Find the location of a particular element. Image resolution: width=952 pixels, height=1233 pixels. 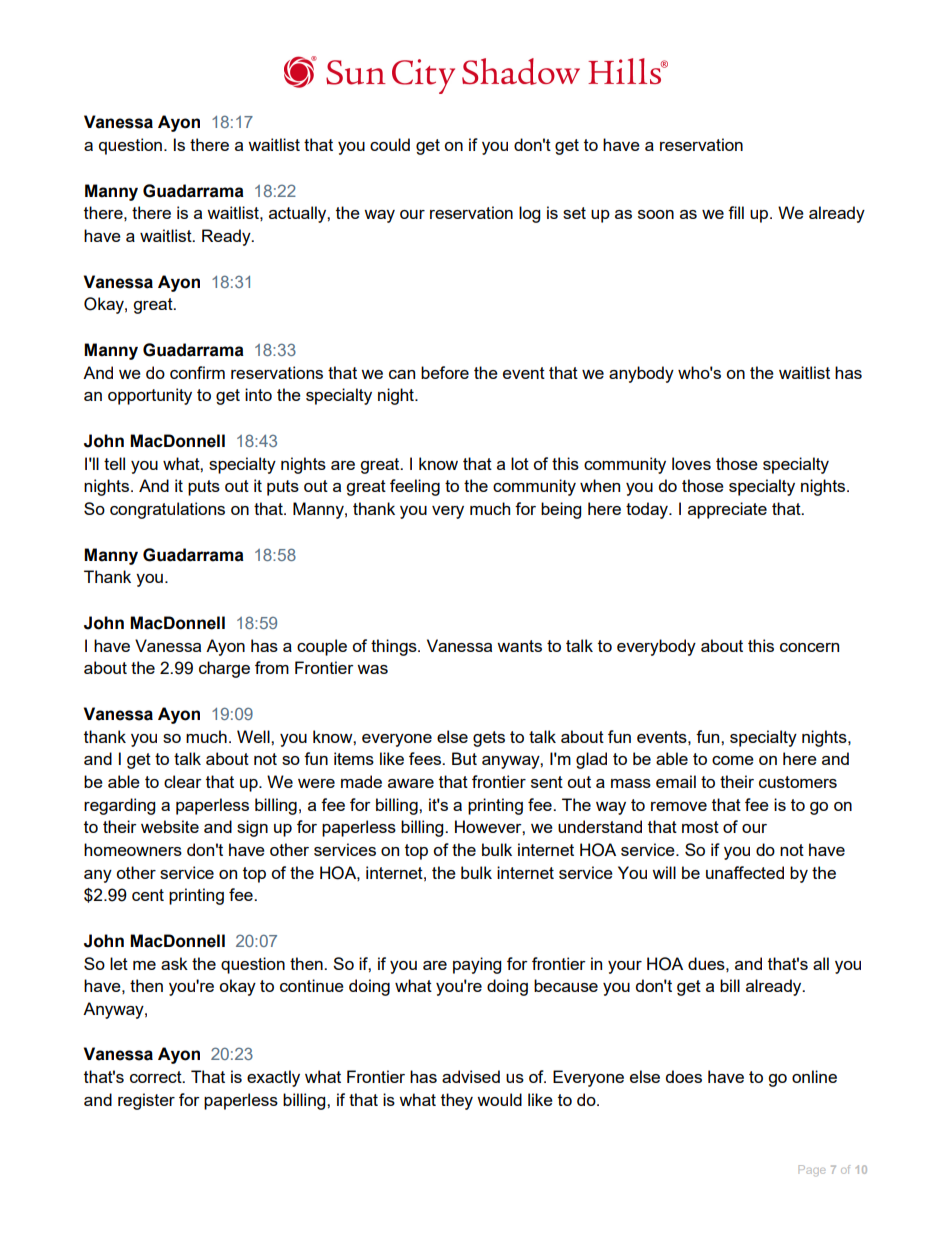

congratulations is located at coordinates (167, 510).
